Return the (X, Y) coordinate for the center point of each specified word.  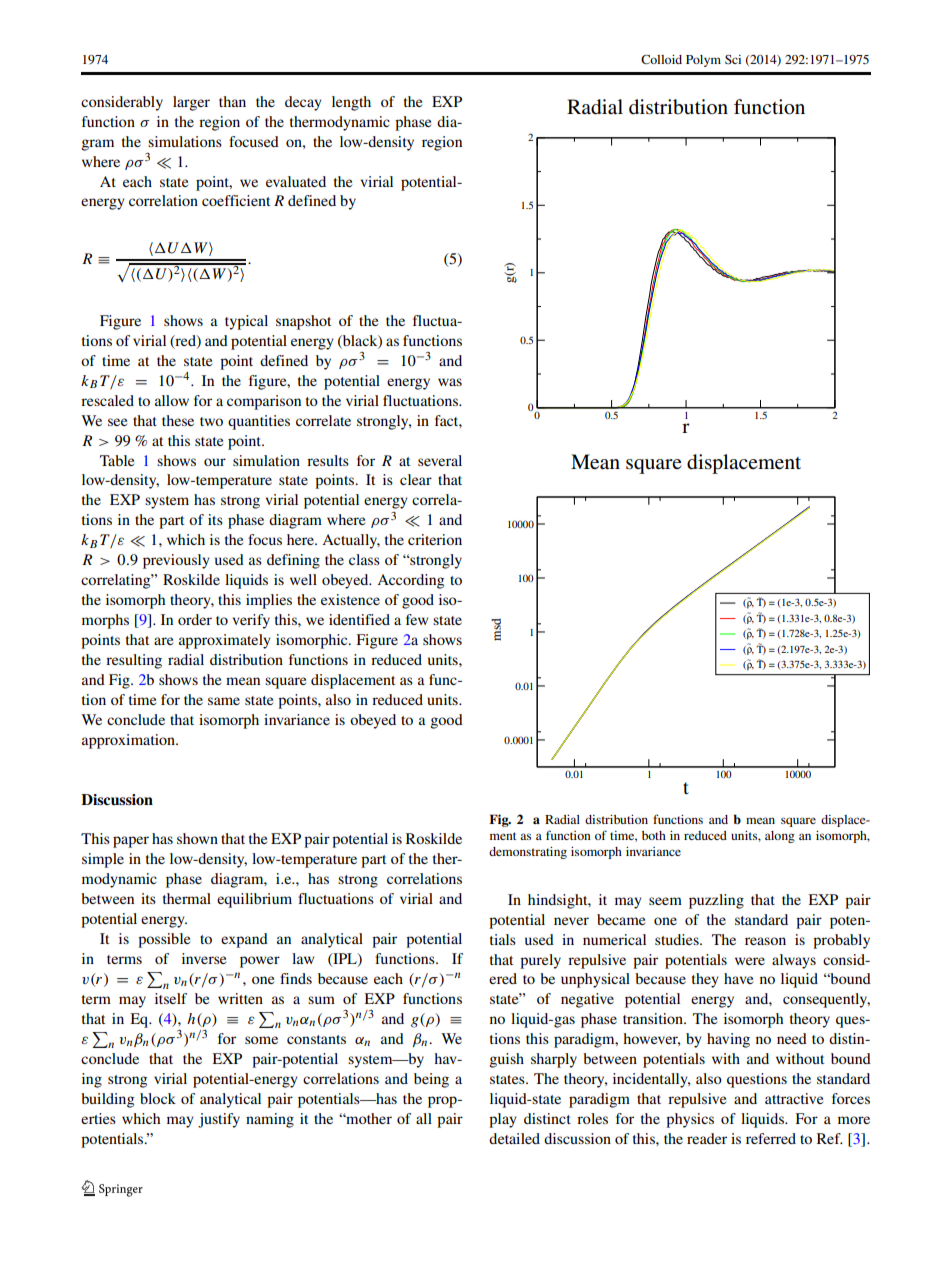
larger (191, 103)
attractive (794, 1098)
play (503, 1120)
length (351, 103)
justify (219, 1120)
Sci (733, 59)
